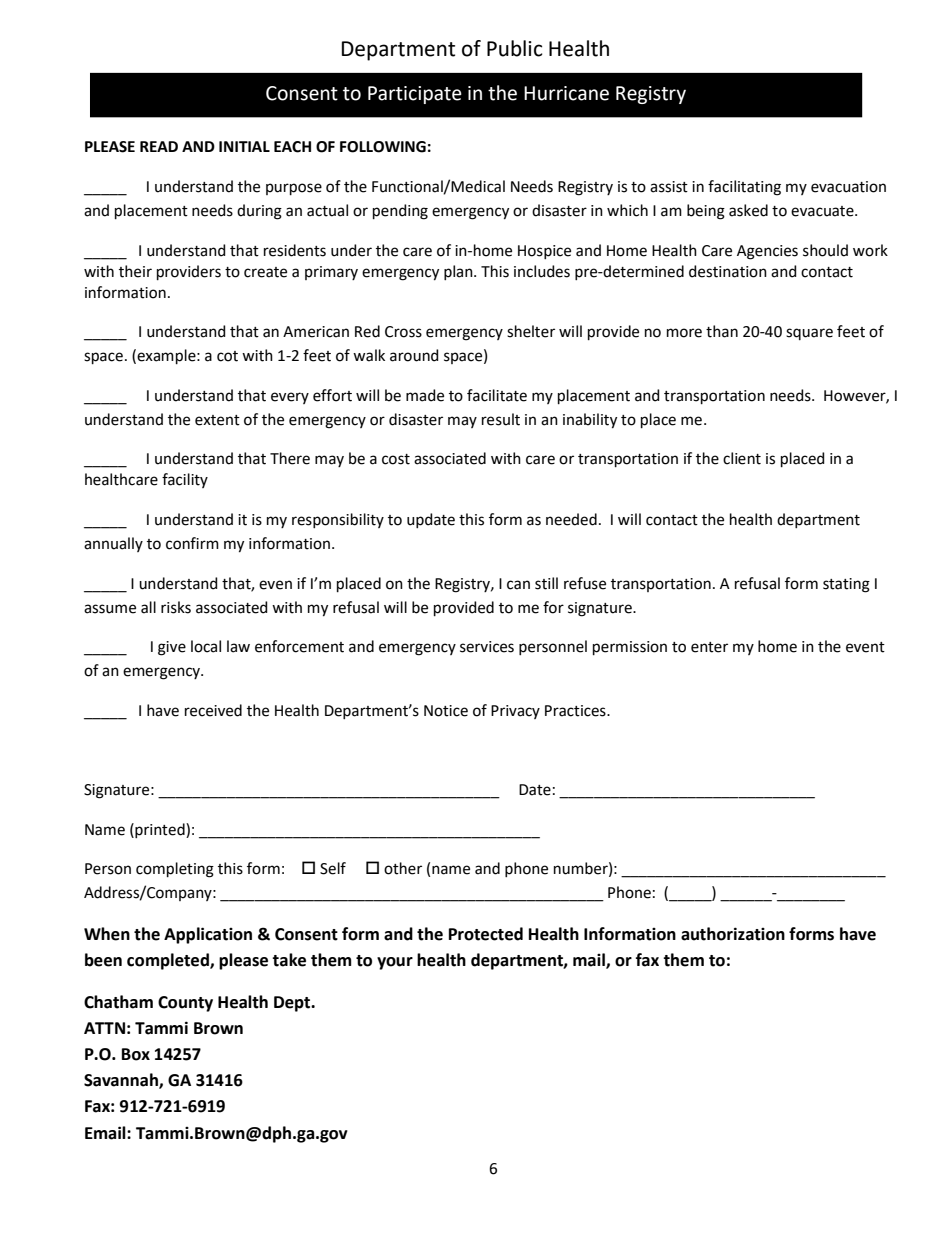 This screenshot has width=952, height=1233. What do you see at coordinates (744, 188) in the screenshot?
I see `facilitating` at bounding box center [744, 188].
